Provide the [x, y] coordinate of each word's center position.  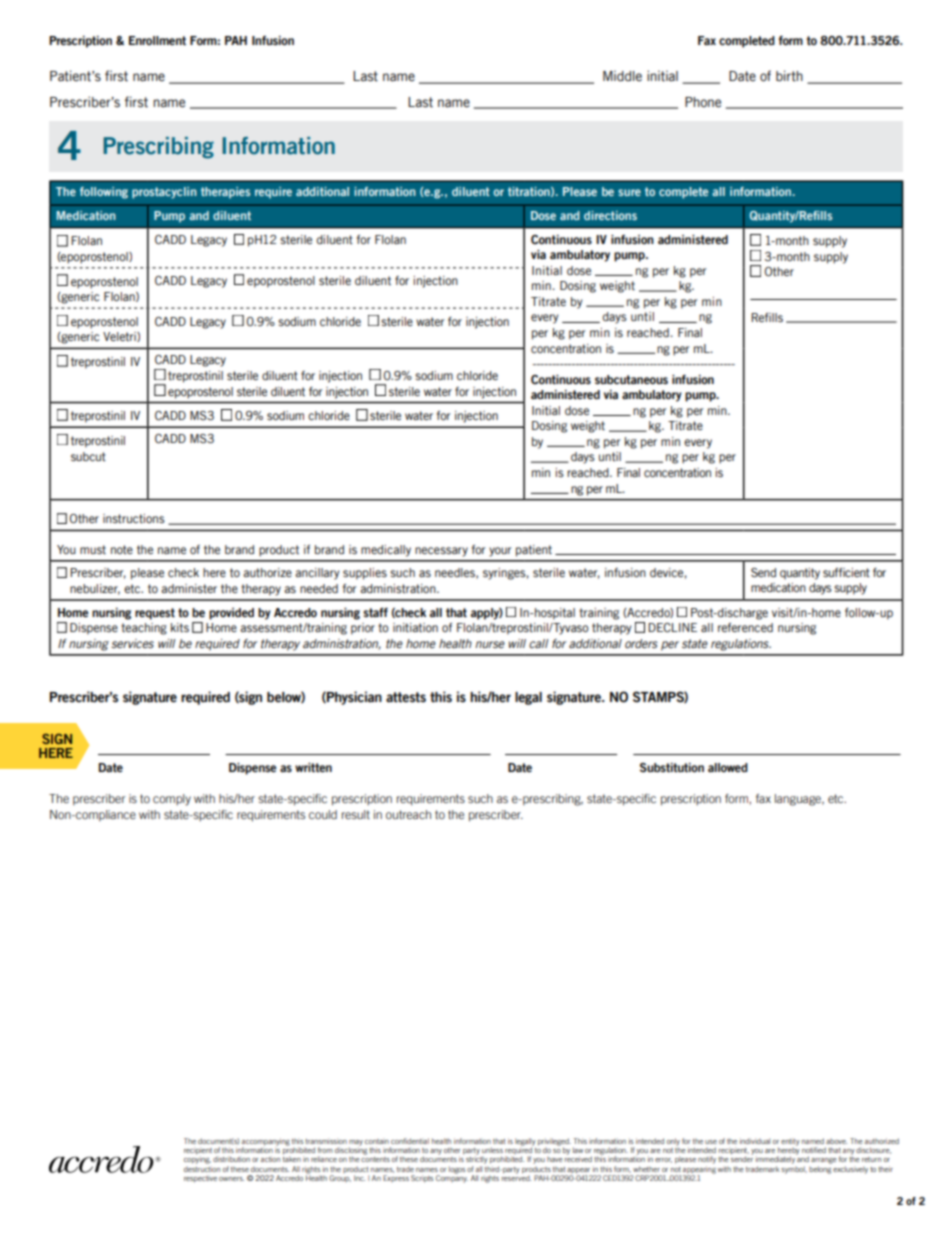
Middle [622, 76]
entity [790, 1142]
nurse [490, 644]
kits [180, 627]
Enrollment [157, 40]
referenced [745, 627]
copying [197, 1160]
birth [789, 76]
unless [492, 1150]
